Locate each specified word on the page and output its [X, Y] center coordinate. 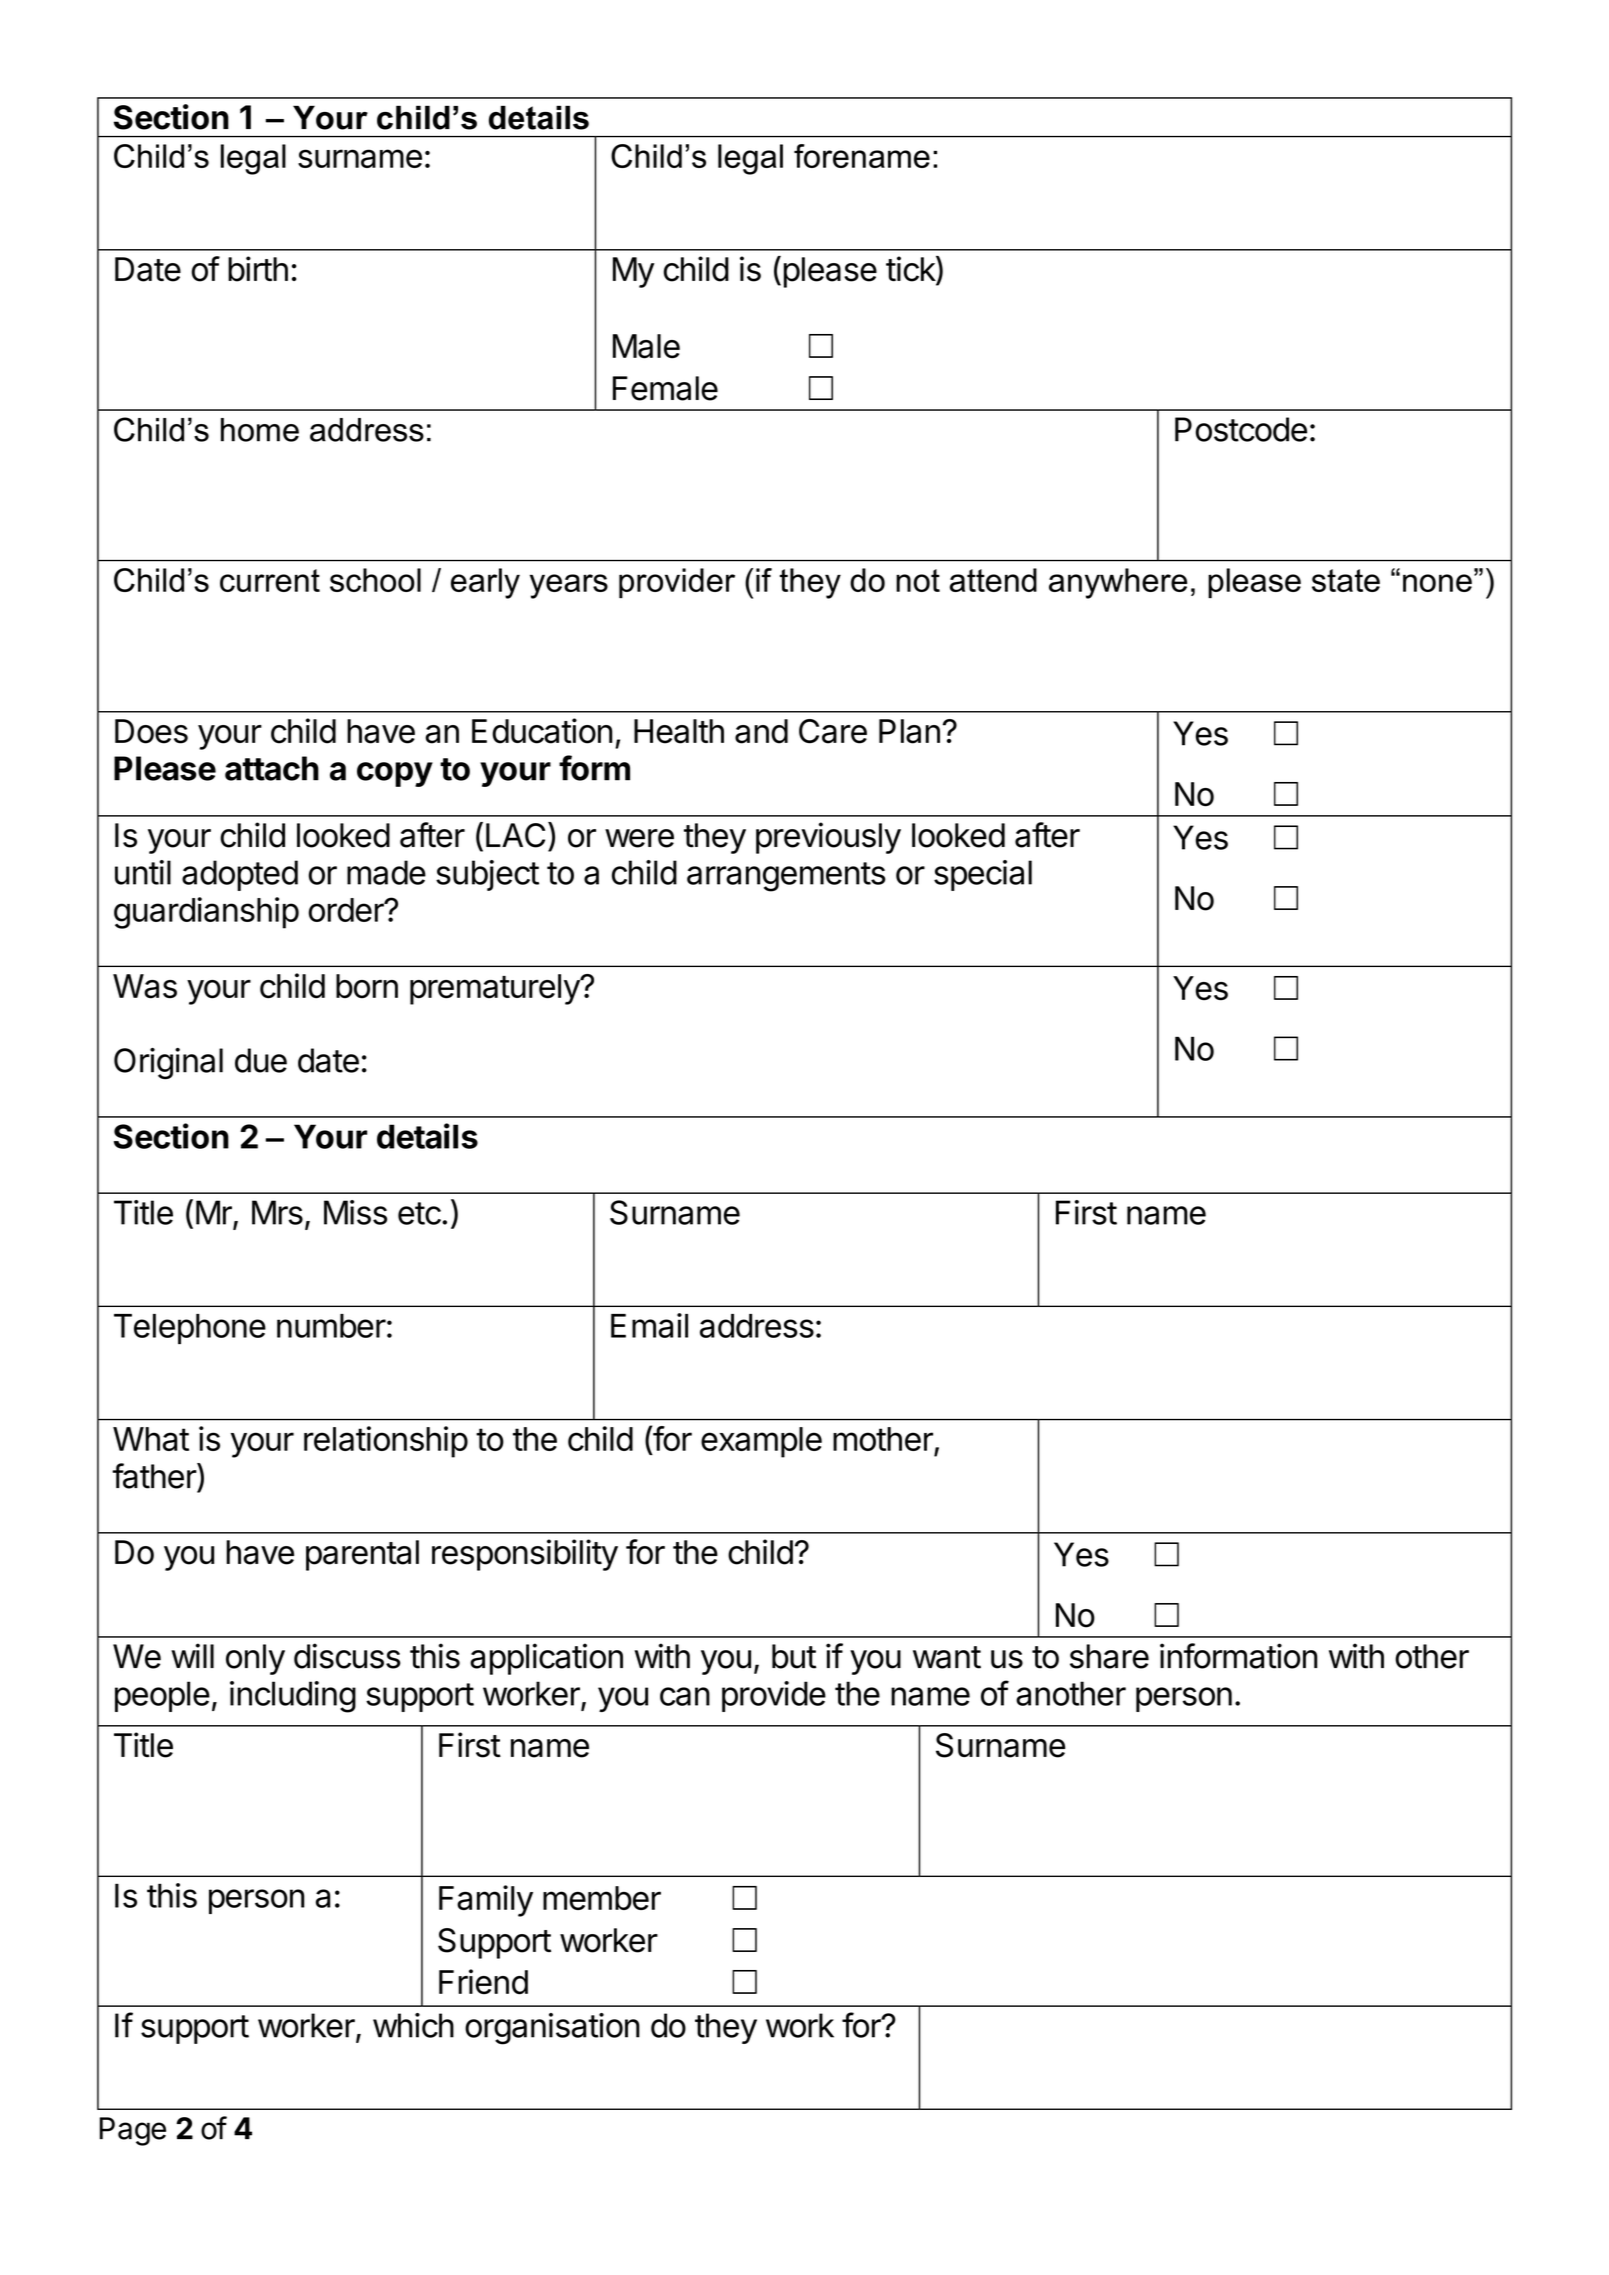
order [347, 910]
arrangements [786, 877]
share [1109, 1656]
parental [362, 1555]
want [947, 1657]
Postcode [1241, 429]
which [413, 2025]
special [983, 875]
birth [258, 269]
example [761, 1442]
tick [911, 270]
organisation [552, 2029]
